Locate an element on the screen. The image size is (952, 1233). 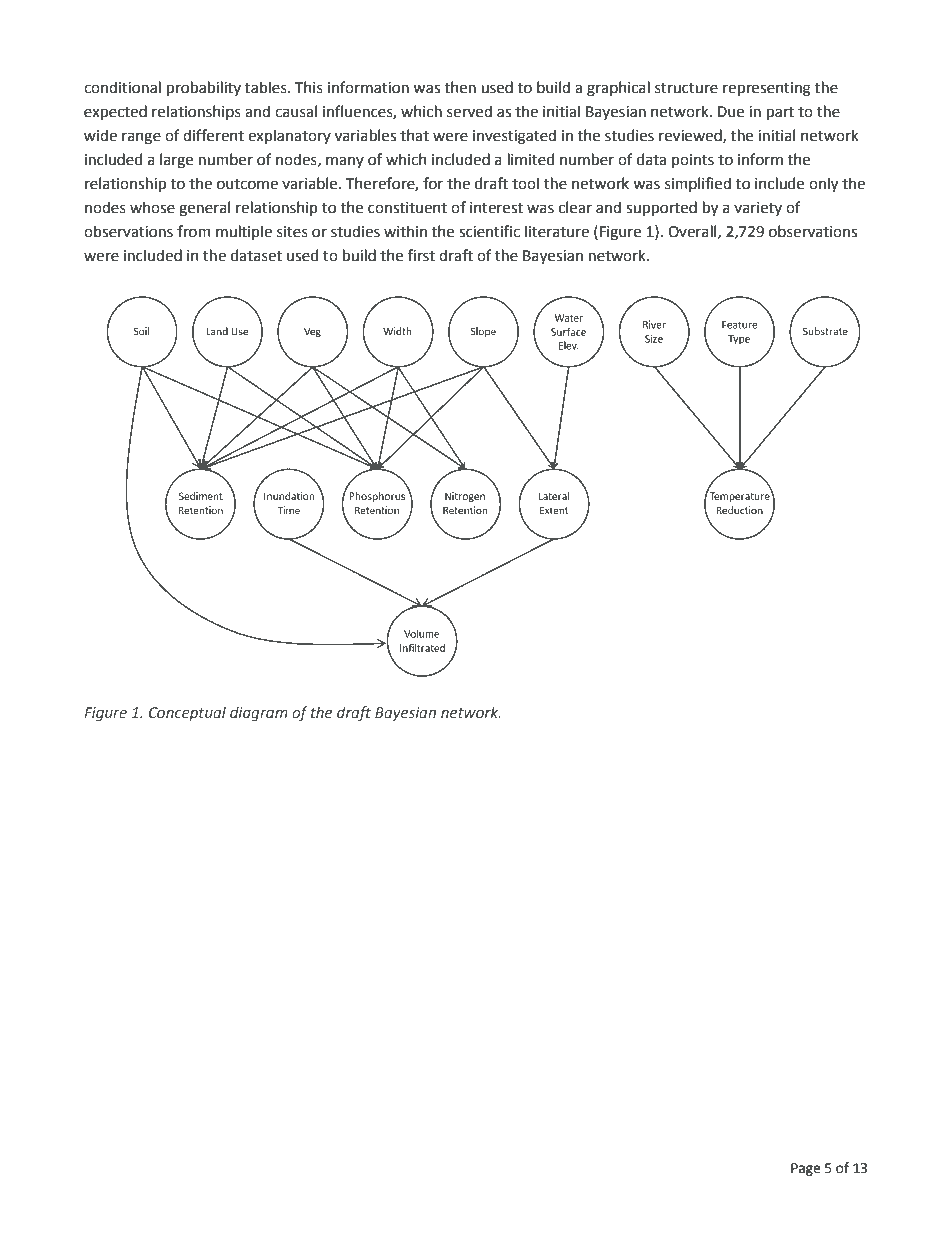
Due is located at coordinates (731, 112).
